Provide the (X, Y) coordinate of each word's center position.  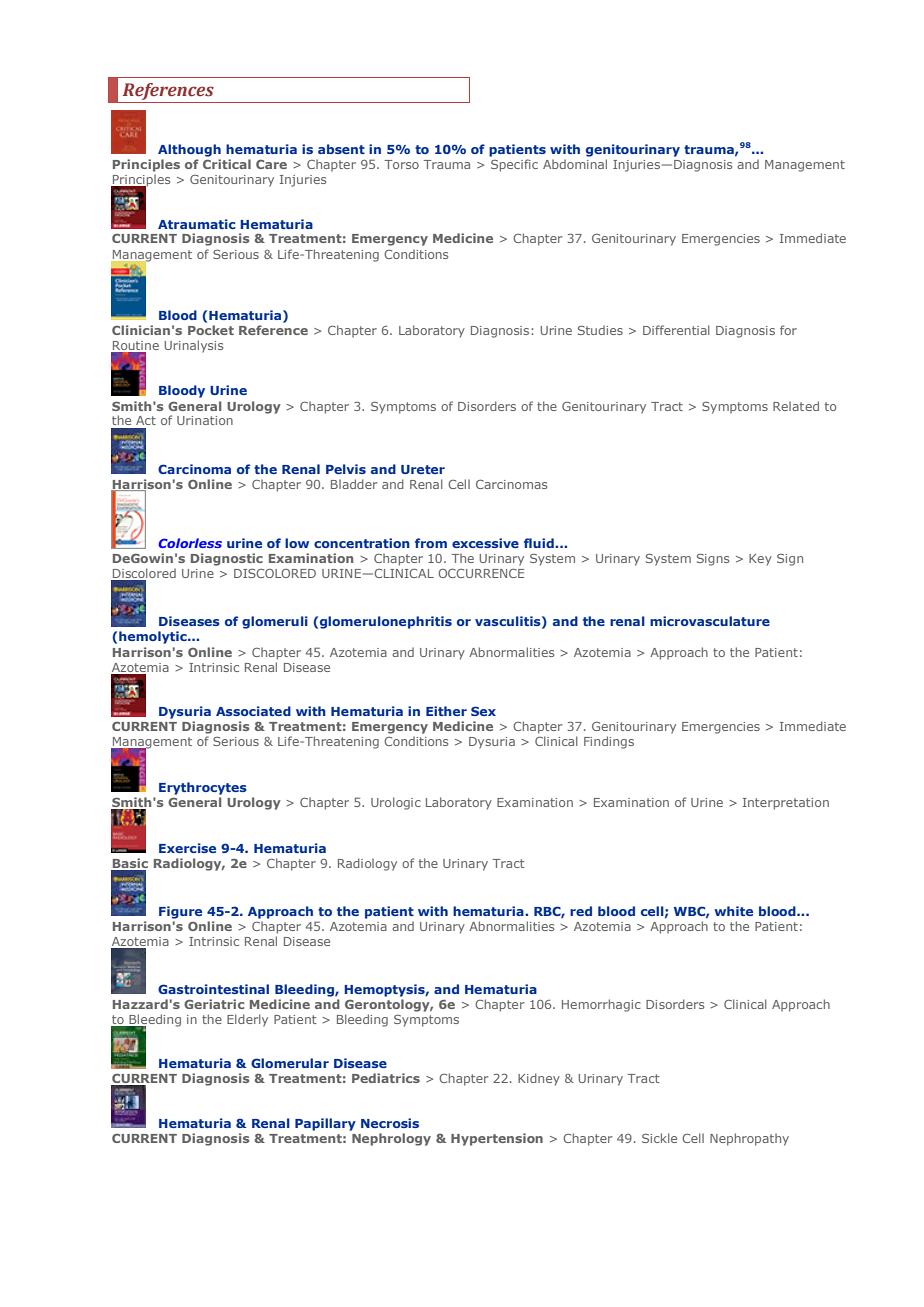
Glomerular (290, 1063)
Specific (514, 165)
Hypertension (497, 1139)
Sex (483, 711)
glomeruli (275, 622)
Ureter (423, 469)
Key (760, 560)
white (733, 911)
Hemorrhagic (601, 1005)
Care (271, 164)
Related (796, 406)
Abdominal (575, 164)
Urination (205, 420)
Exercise (187, 848)
